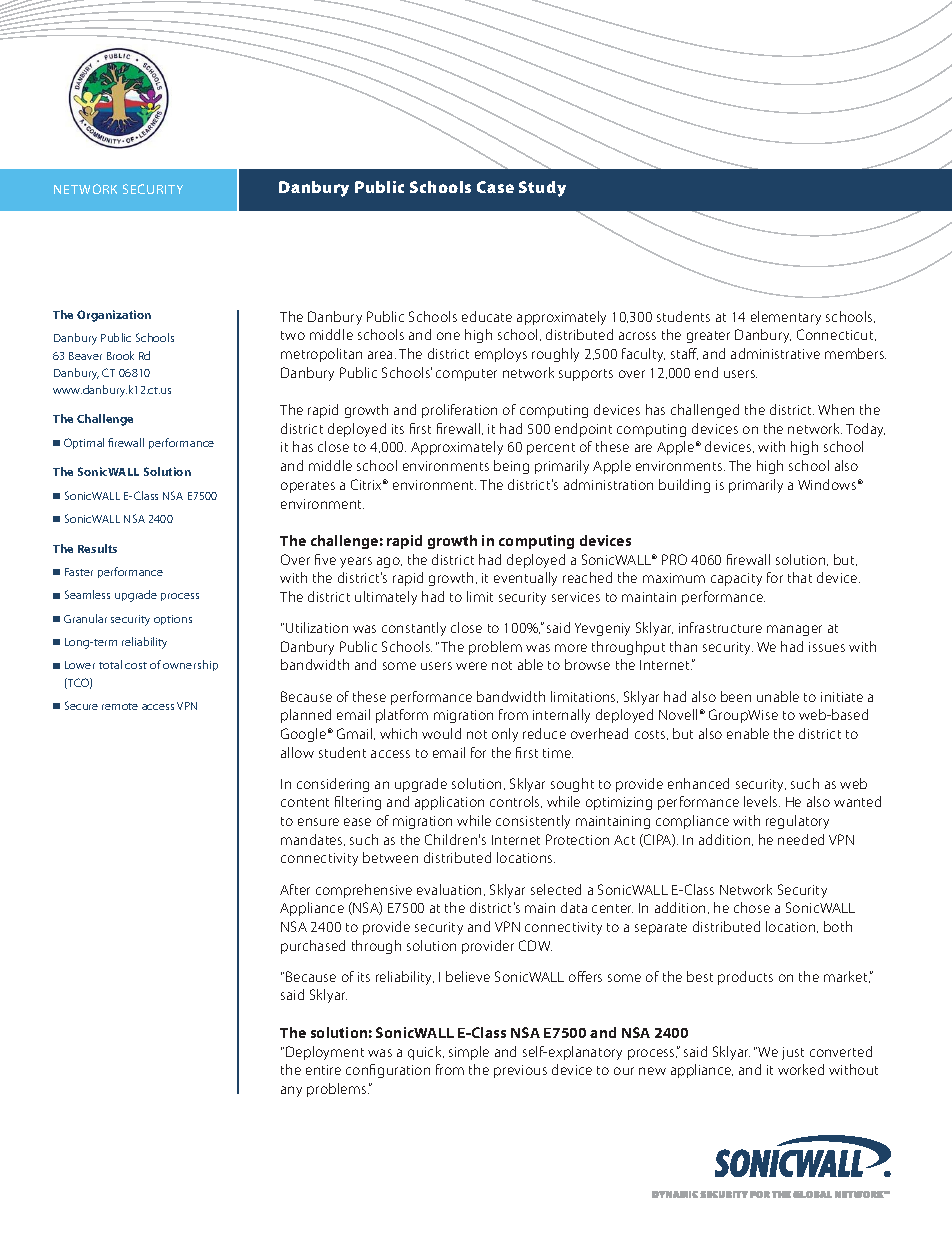 The image size is (952, 1233). Describe the element at coordinates (114, 316) in the screenshot. I see `Organization` at that location.
